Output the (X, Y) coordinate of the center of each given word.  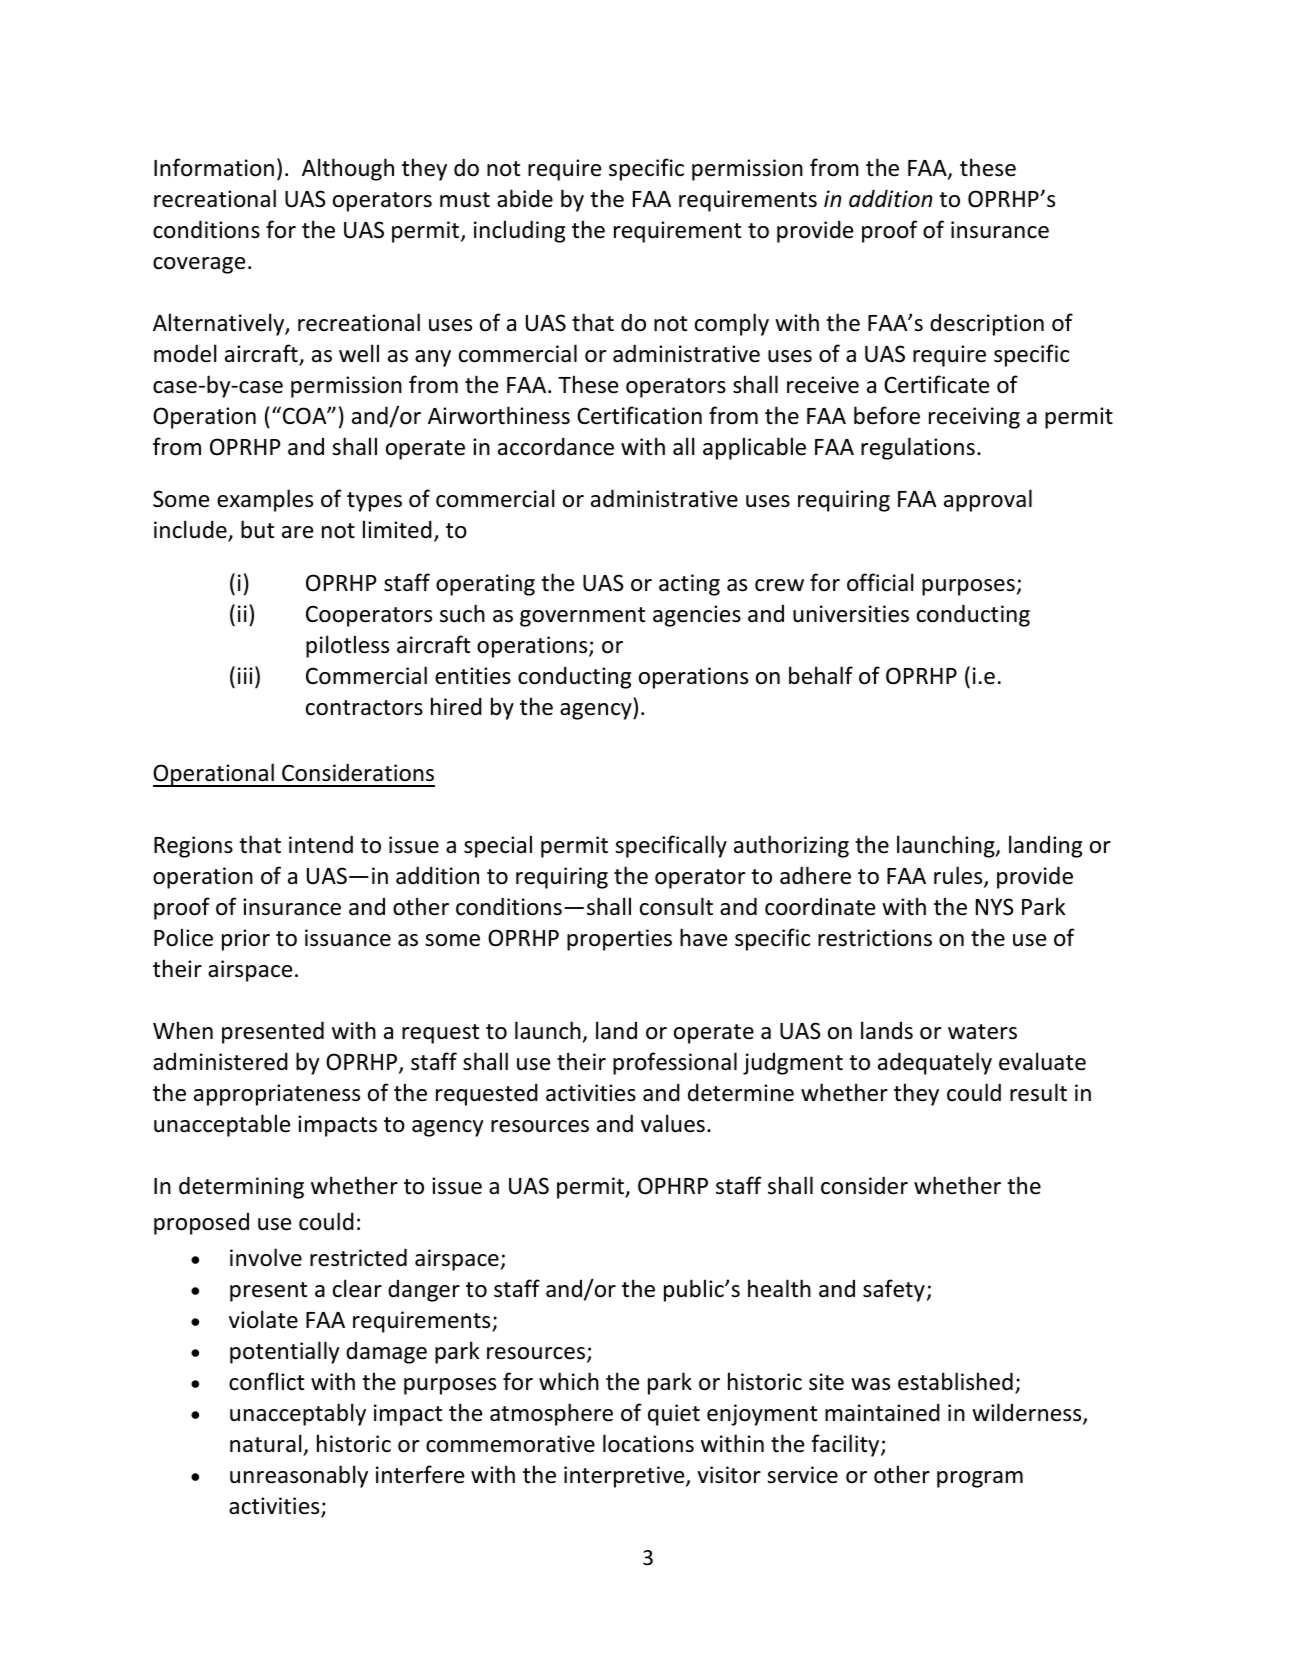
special (498, 846)
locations (648, 1443)
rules (959, 876)
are (297, 532)
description (987, 325)
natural (265, 1443)
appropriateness (277, 1095)
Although (348, 169)
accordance (556, 446)
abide (525, 198)
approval (988, 500)
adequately (935, 1063)
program (980, 1479)
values (673, 1123)
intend (321, 844)
